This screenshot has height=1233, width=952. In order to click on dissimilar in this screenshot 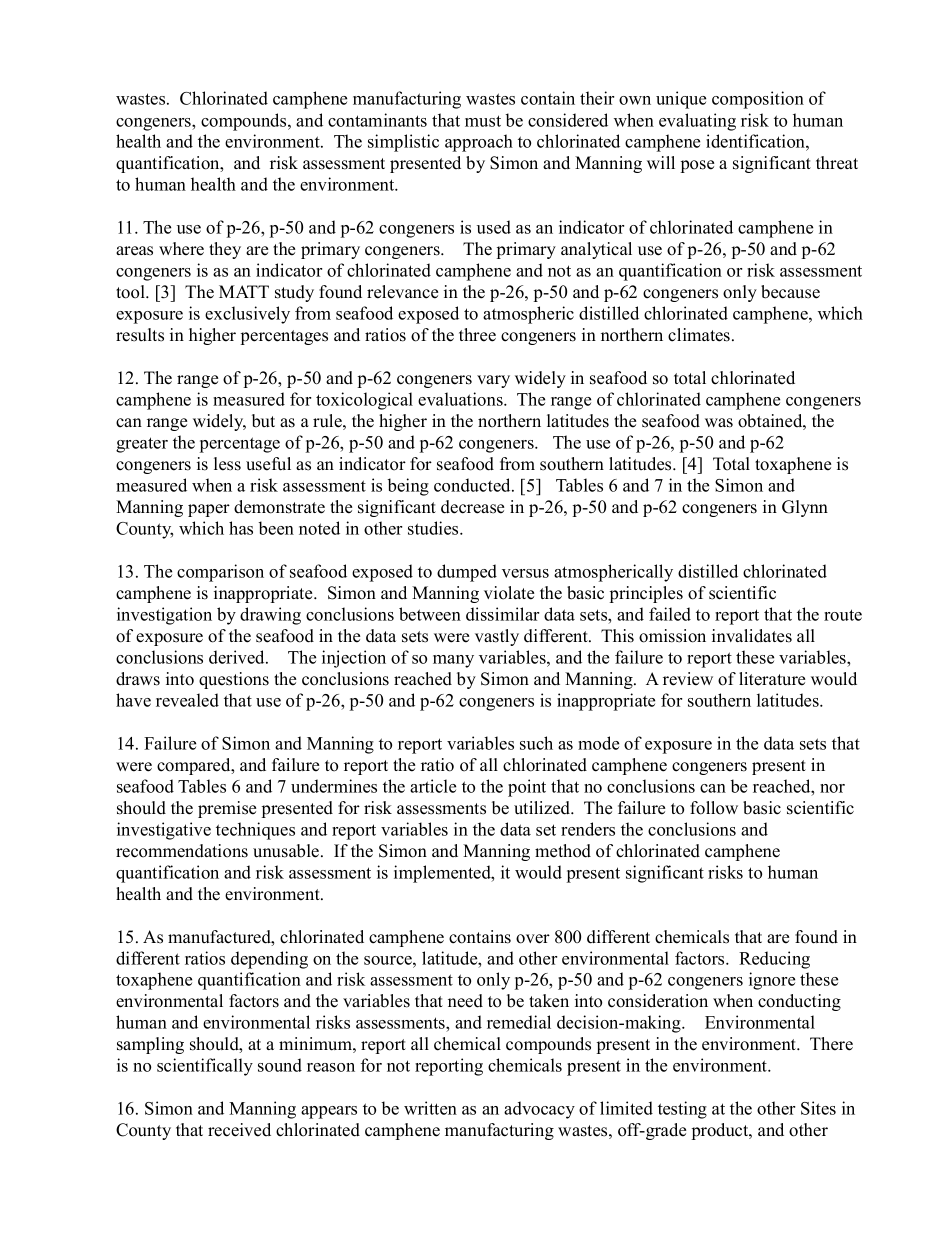, I will do `click(502, 614)`.
